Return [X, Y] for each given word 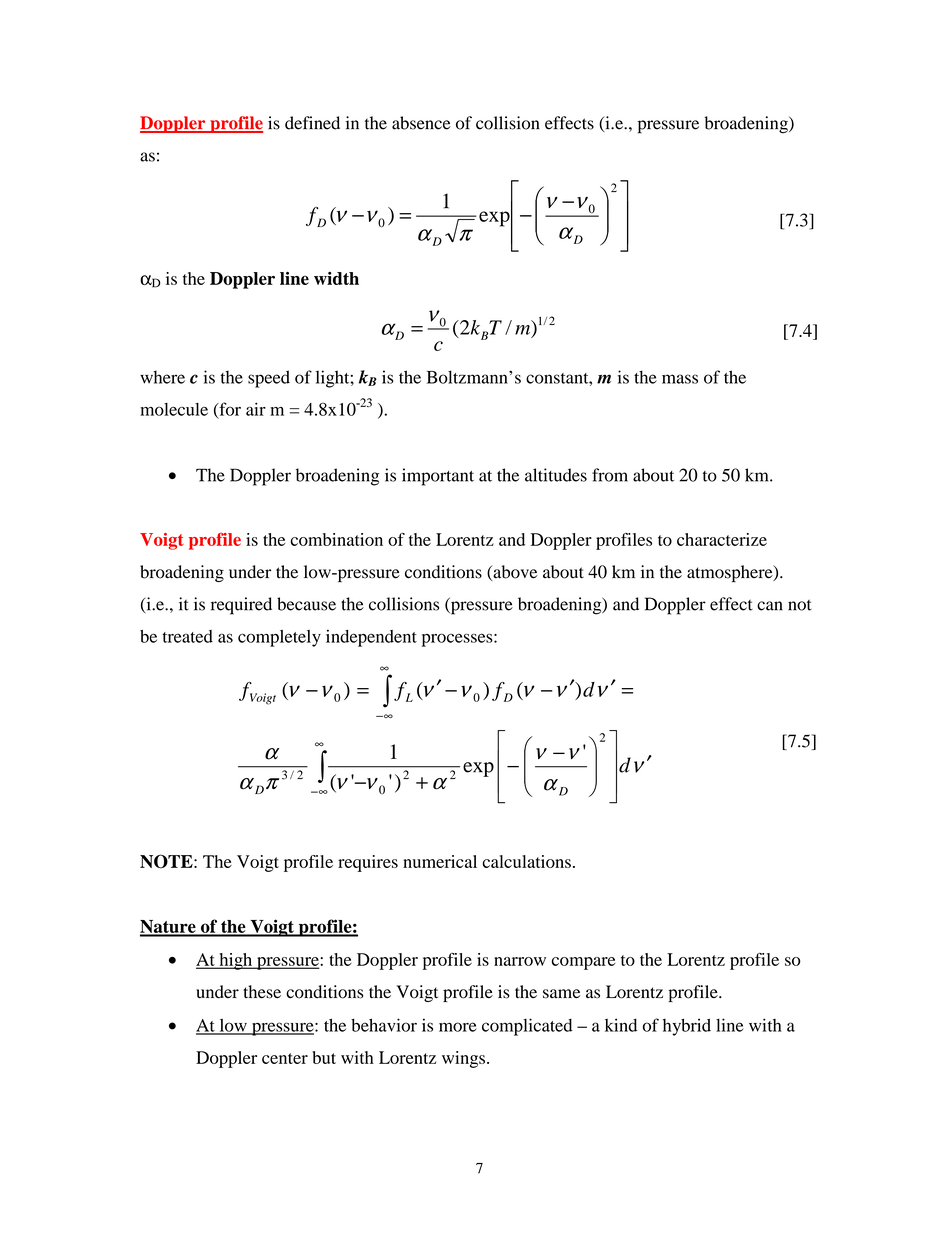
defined [312, 123]
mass [680, 379]
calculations [526, 861]
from [610, 475]
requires [368, 863]
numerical [440, 861]
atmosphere [731, 573]
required [241, 606]
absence [421, 123]
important [438, 477]
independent [371, 638]
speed [269, 379]
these [262, 992]
